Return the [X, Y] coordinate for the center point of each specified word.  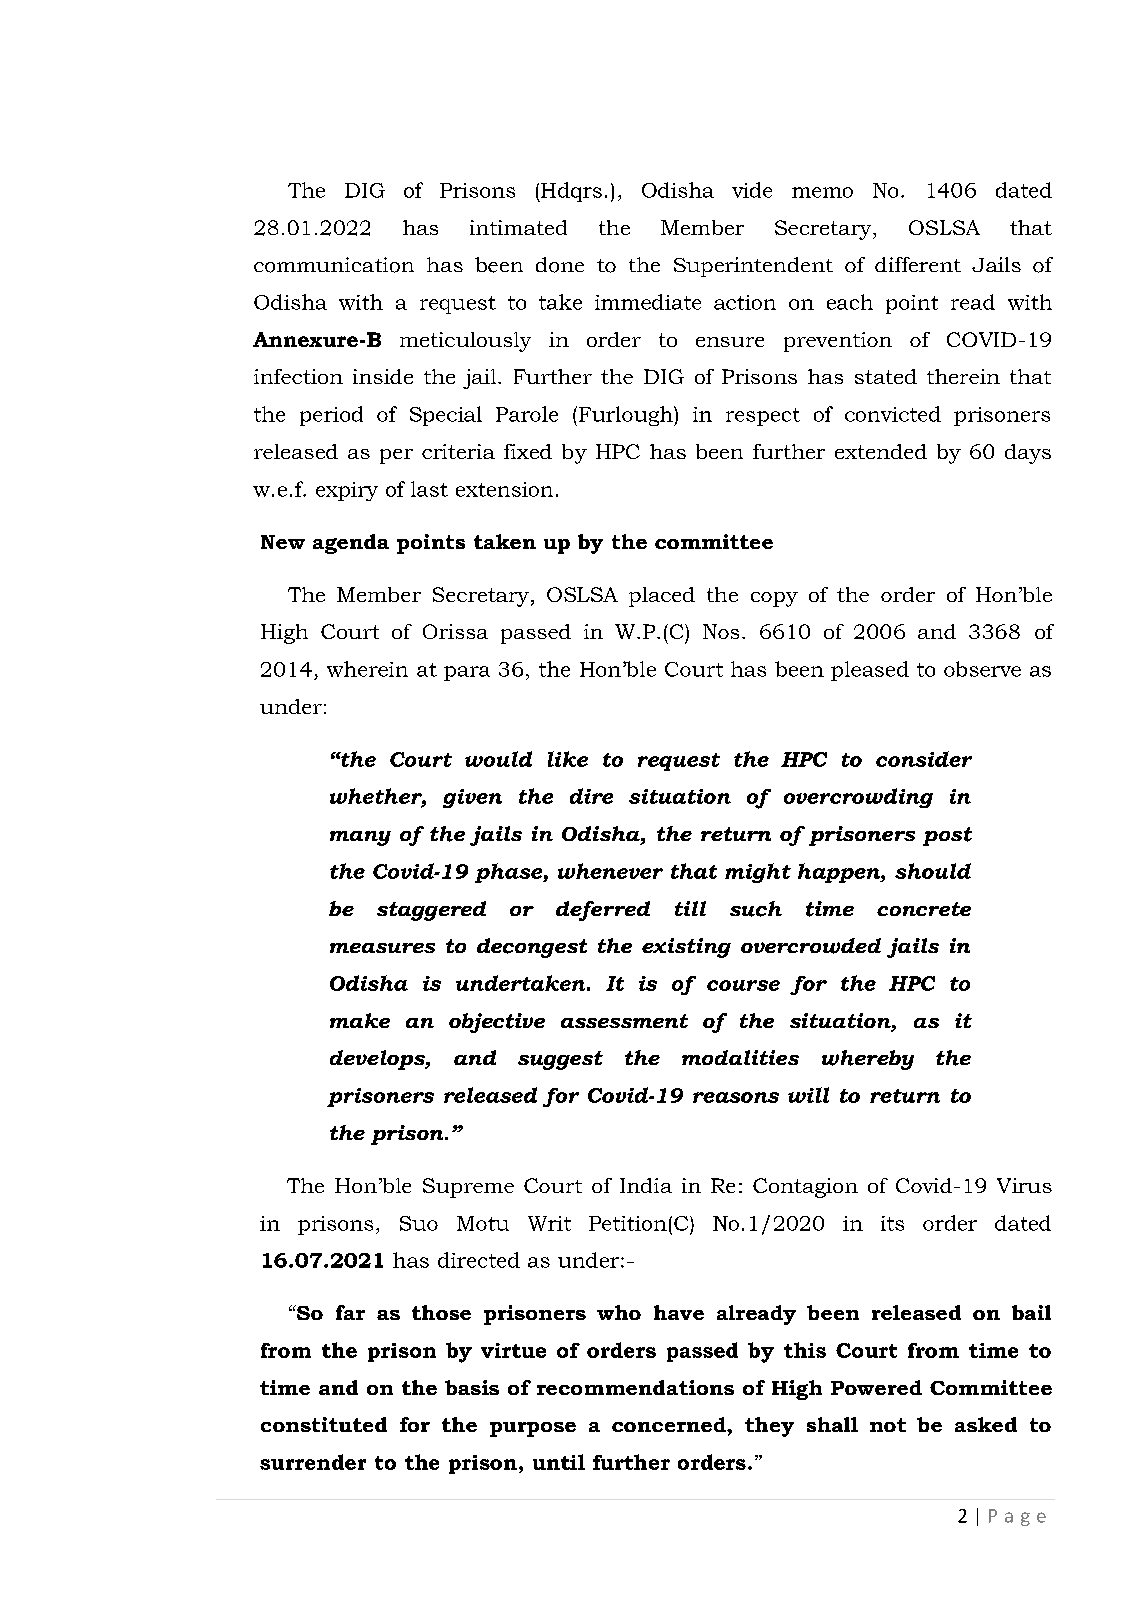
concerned [670, 1424]
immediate [648, 302]
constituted [324, 1424]
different [918, 264]
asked [986, 1424]
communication [334, 265]
